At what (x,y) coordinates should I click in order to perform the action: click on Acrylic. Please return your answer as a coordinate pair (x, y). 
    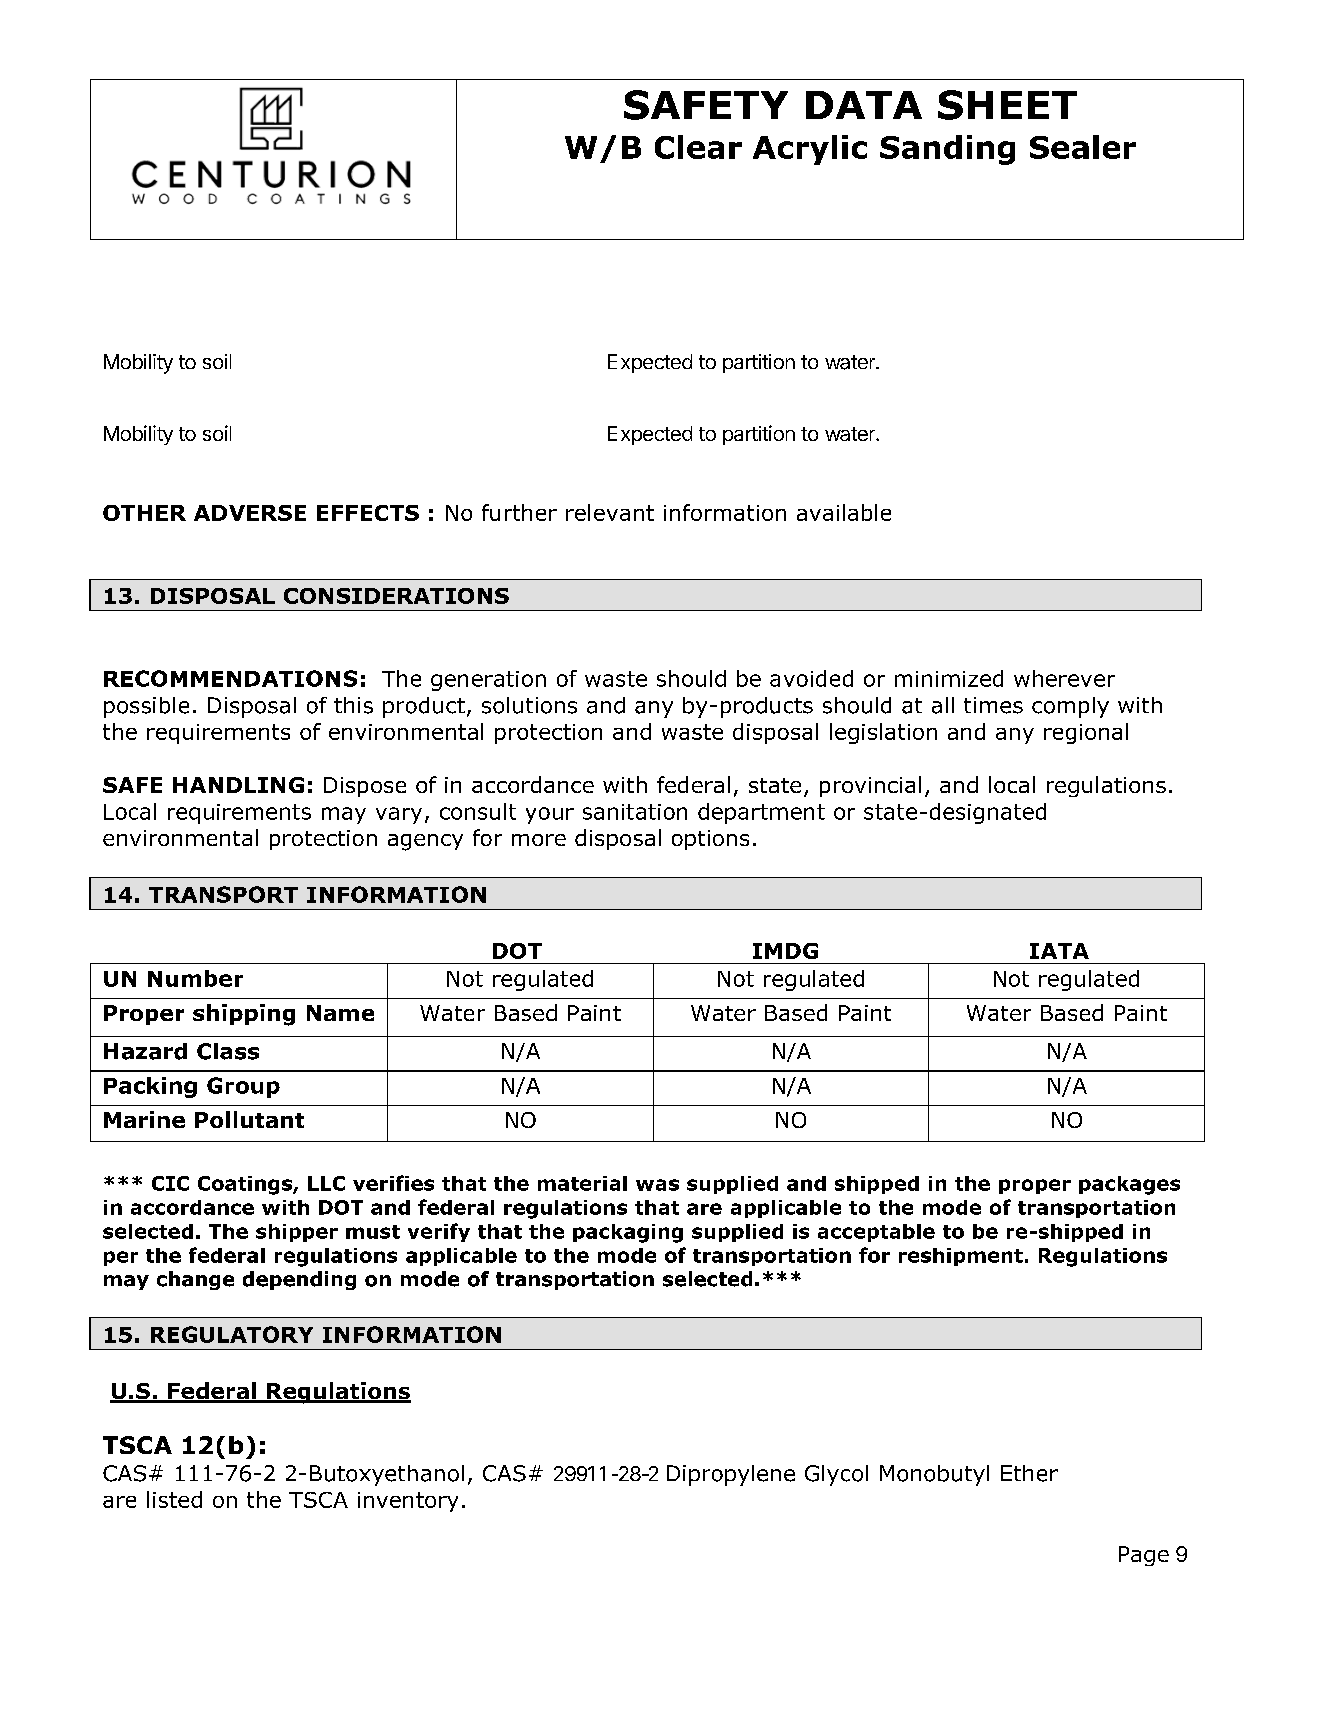
    Looking at the image, I should click on (810, 150).
